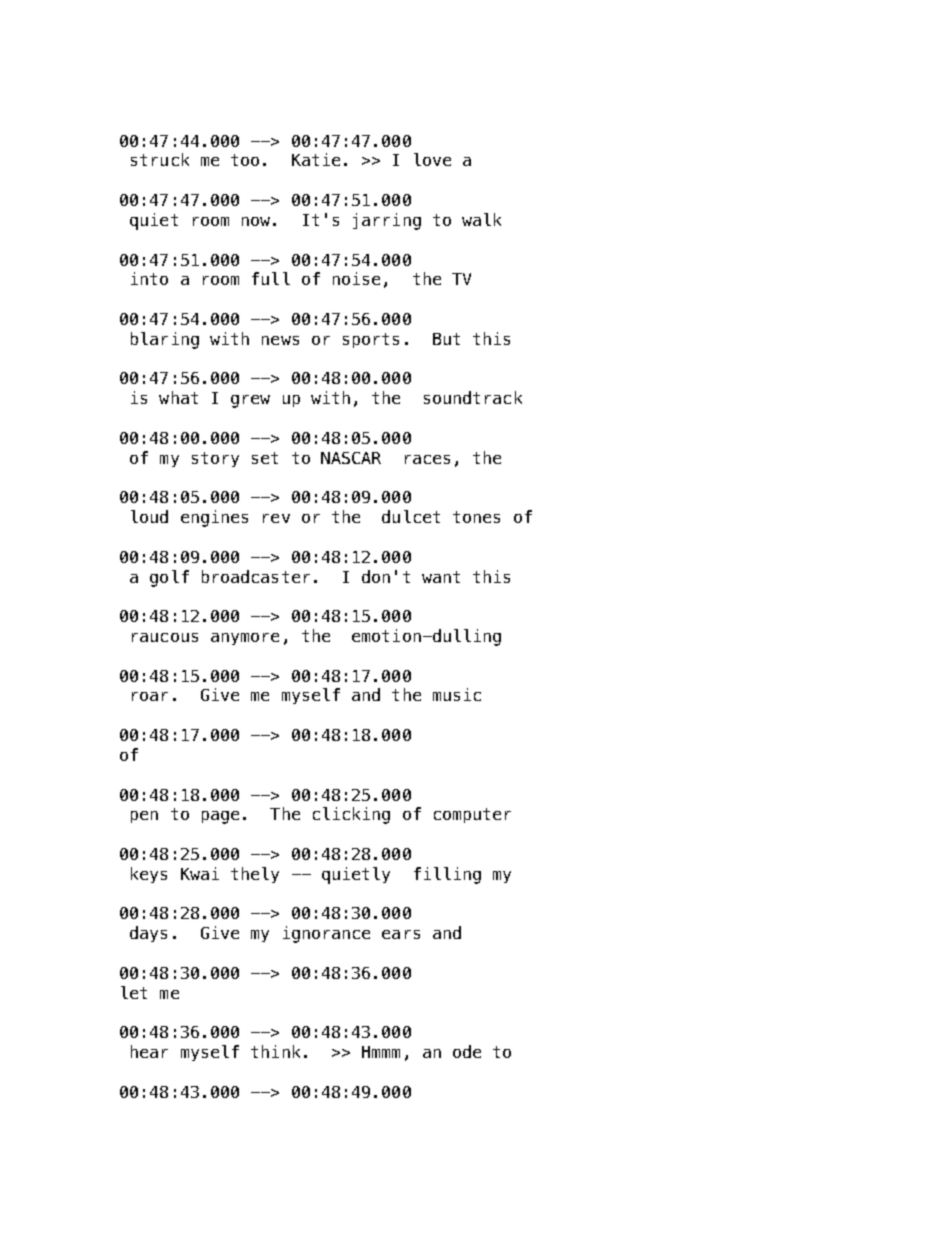 This screenshot has height=1233, width=952. I want to click on Katie, so click(316, 159).
